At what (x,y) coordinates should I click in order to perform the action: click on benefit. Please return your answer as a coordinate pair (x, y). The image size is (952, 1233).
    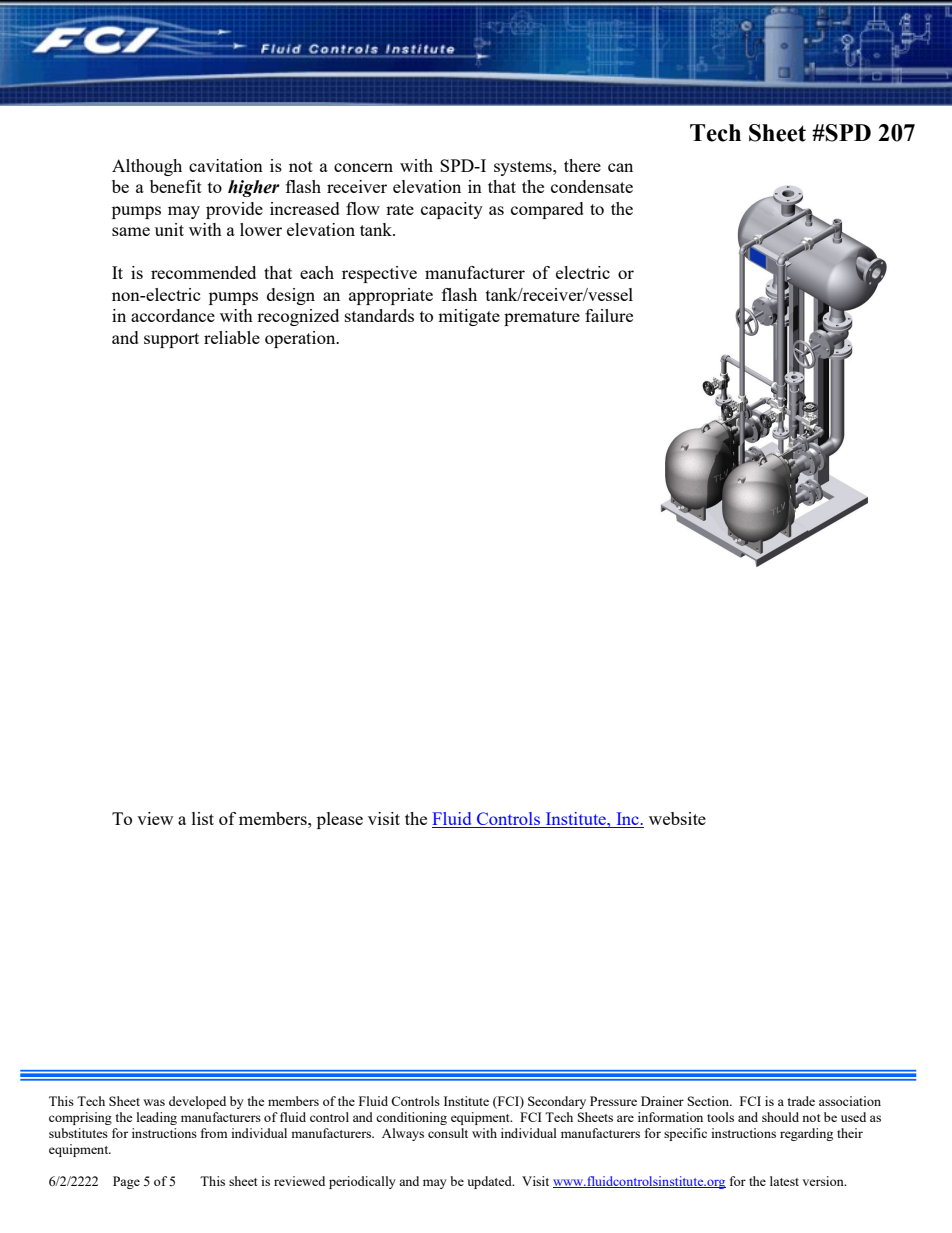
    Looking at the image, I should click on (176, 186).
